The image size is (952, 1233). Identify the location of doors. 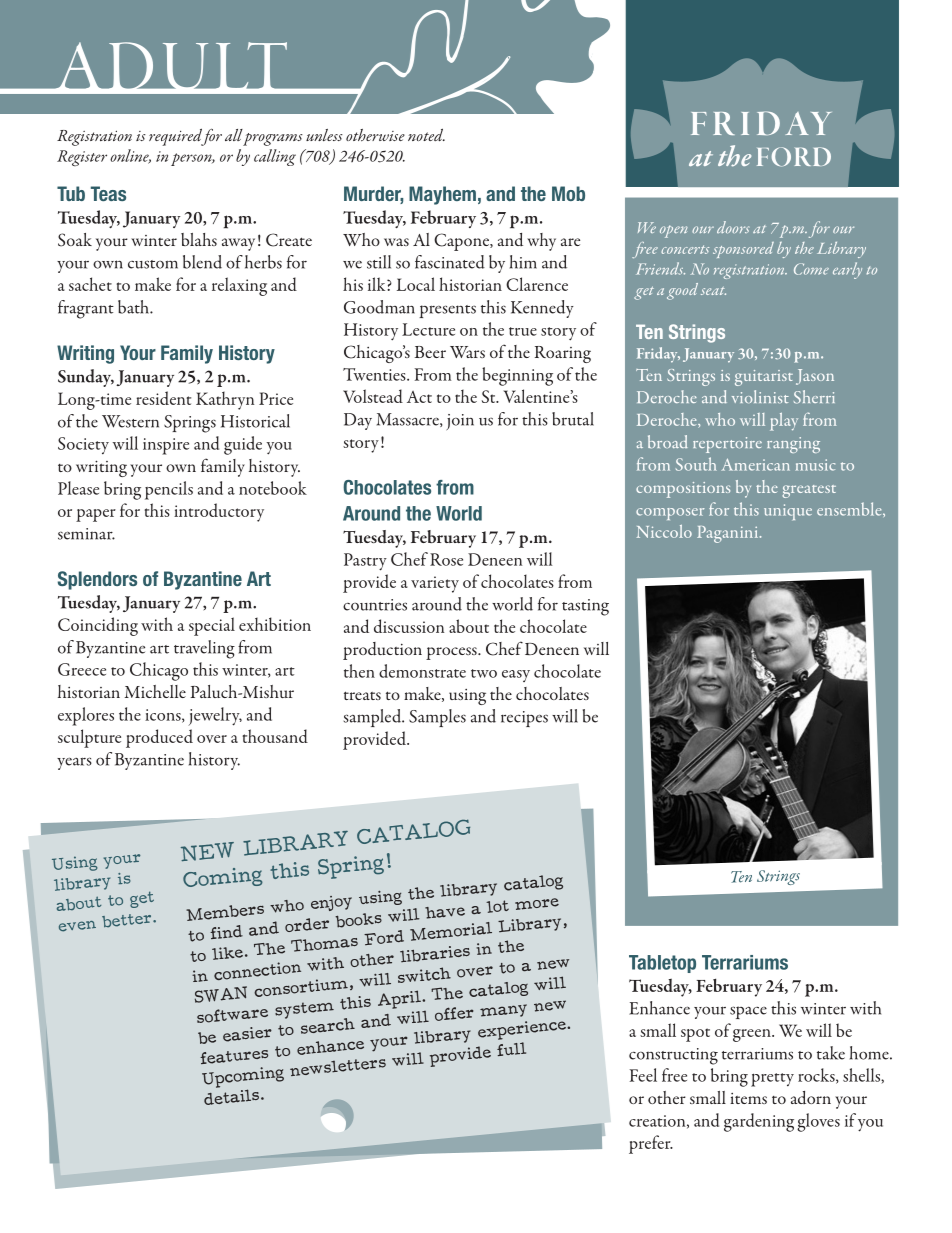
(733, 227).
